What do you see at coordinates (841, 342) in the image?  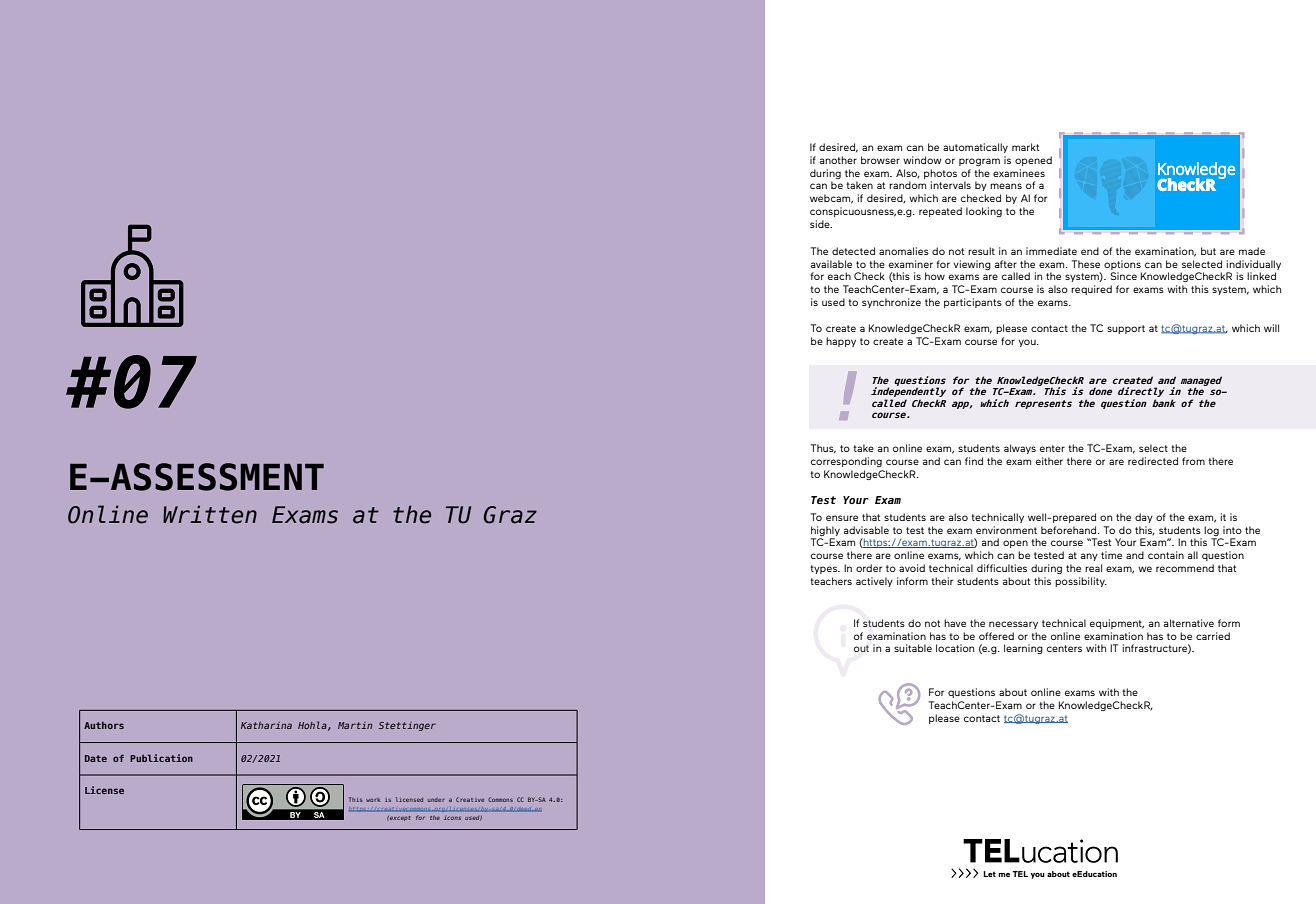 I see `happy` at bounding box center [841, 342].
